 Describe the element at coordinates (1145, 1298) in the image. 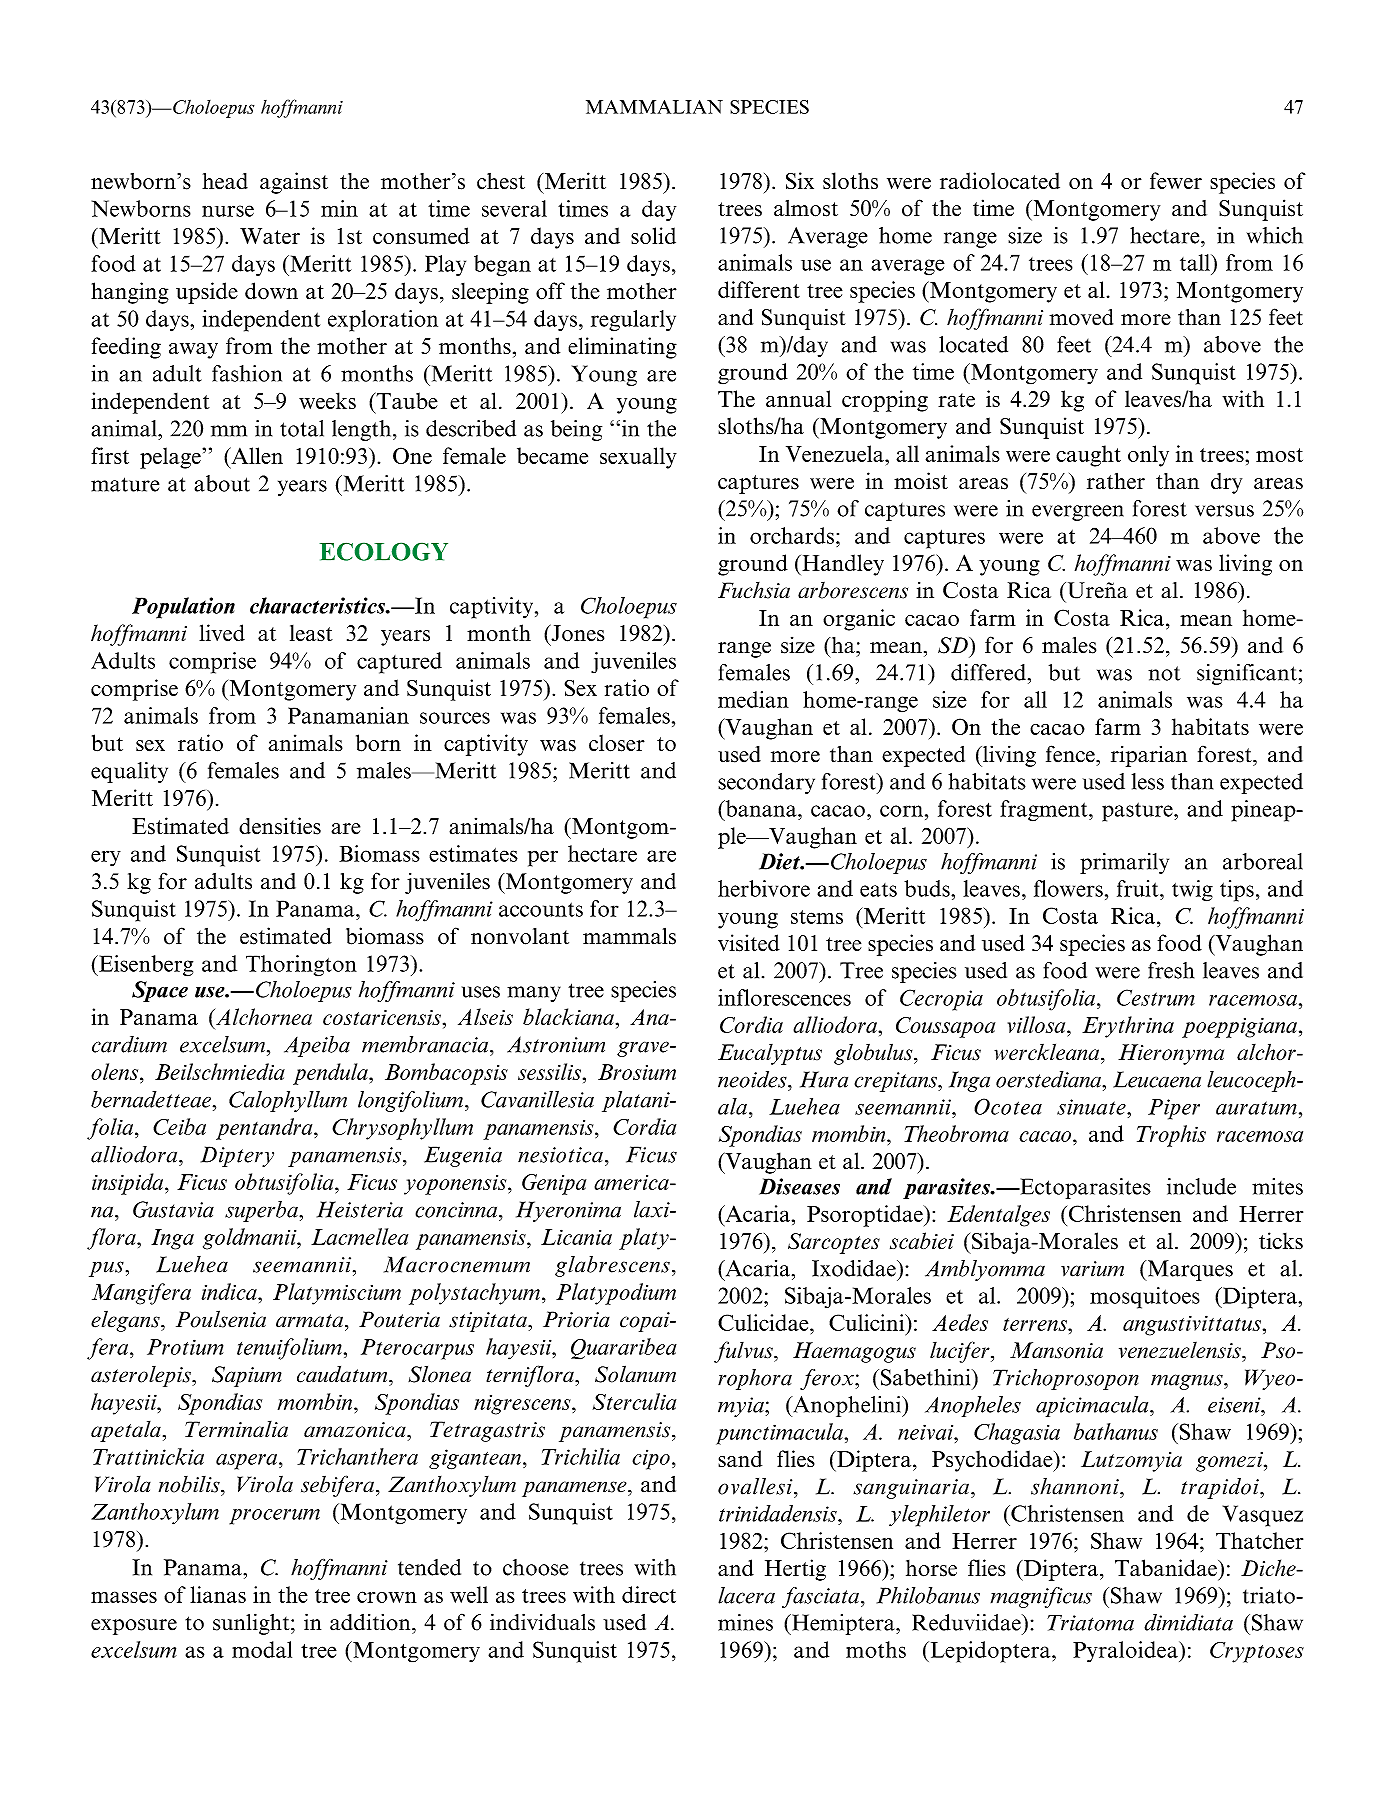

I see `mosquitoes` at that location.
